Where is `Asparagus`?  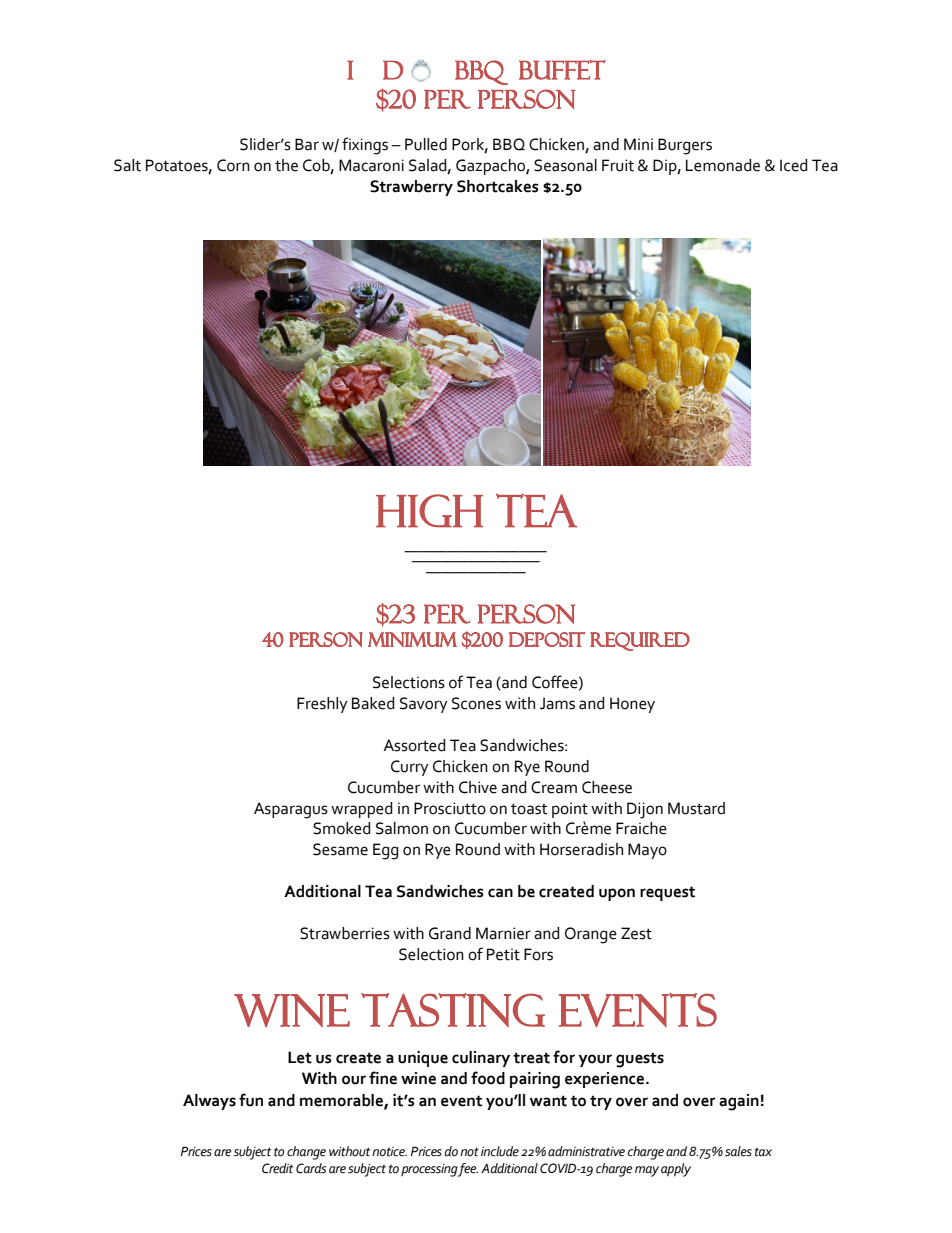 Asparagus is located at coordinates (291, 810).
